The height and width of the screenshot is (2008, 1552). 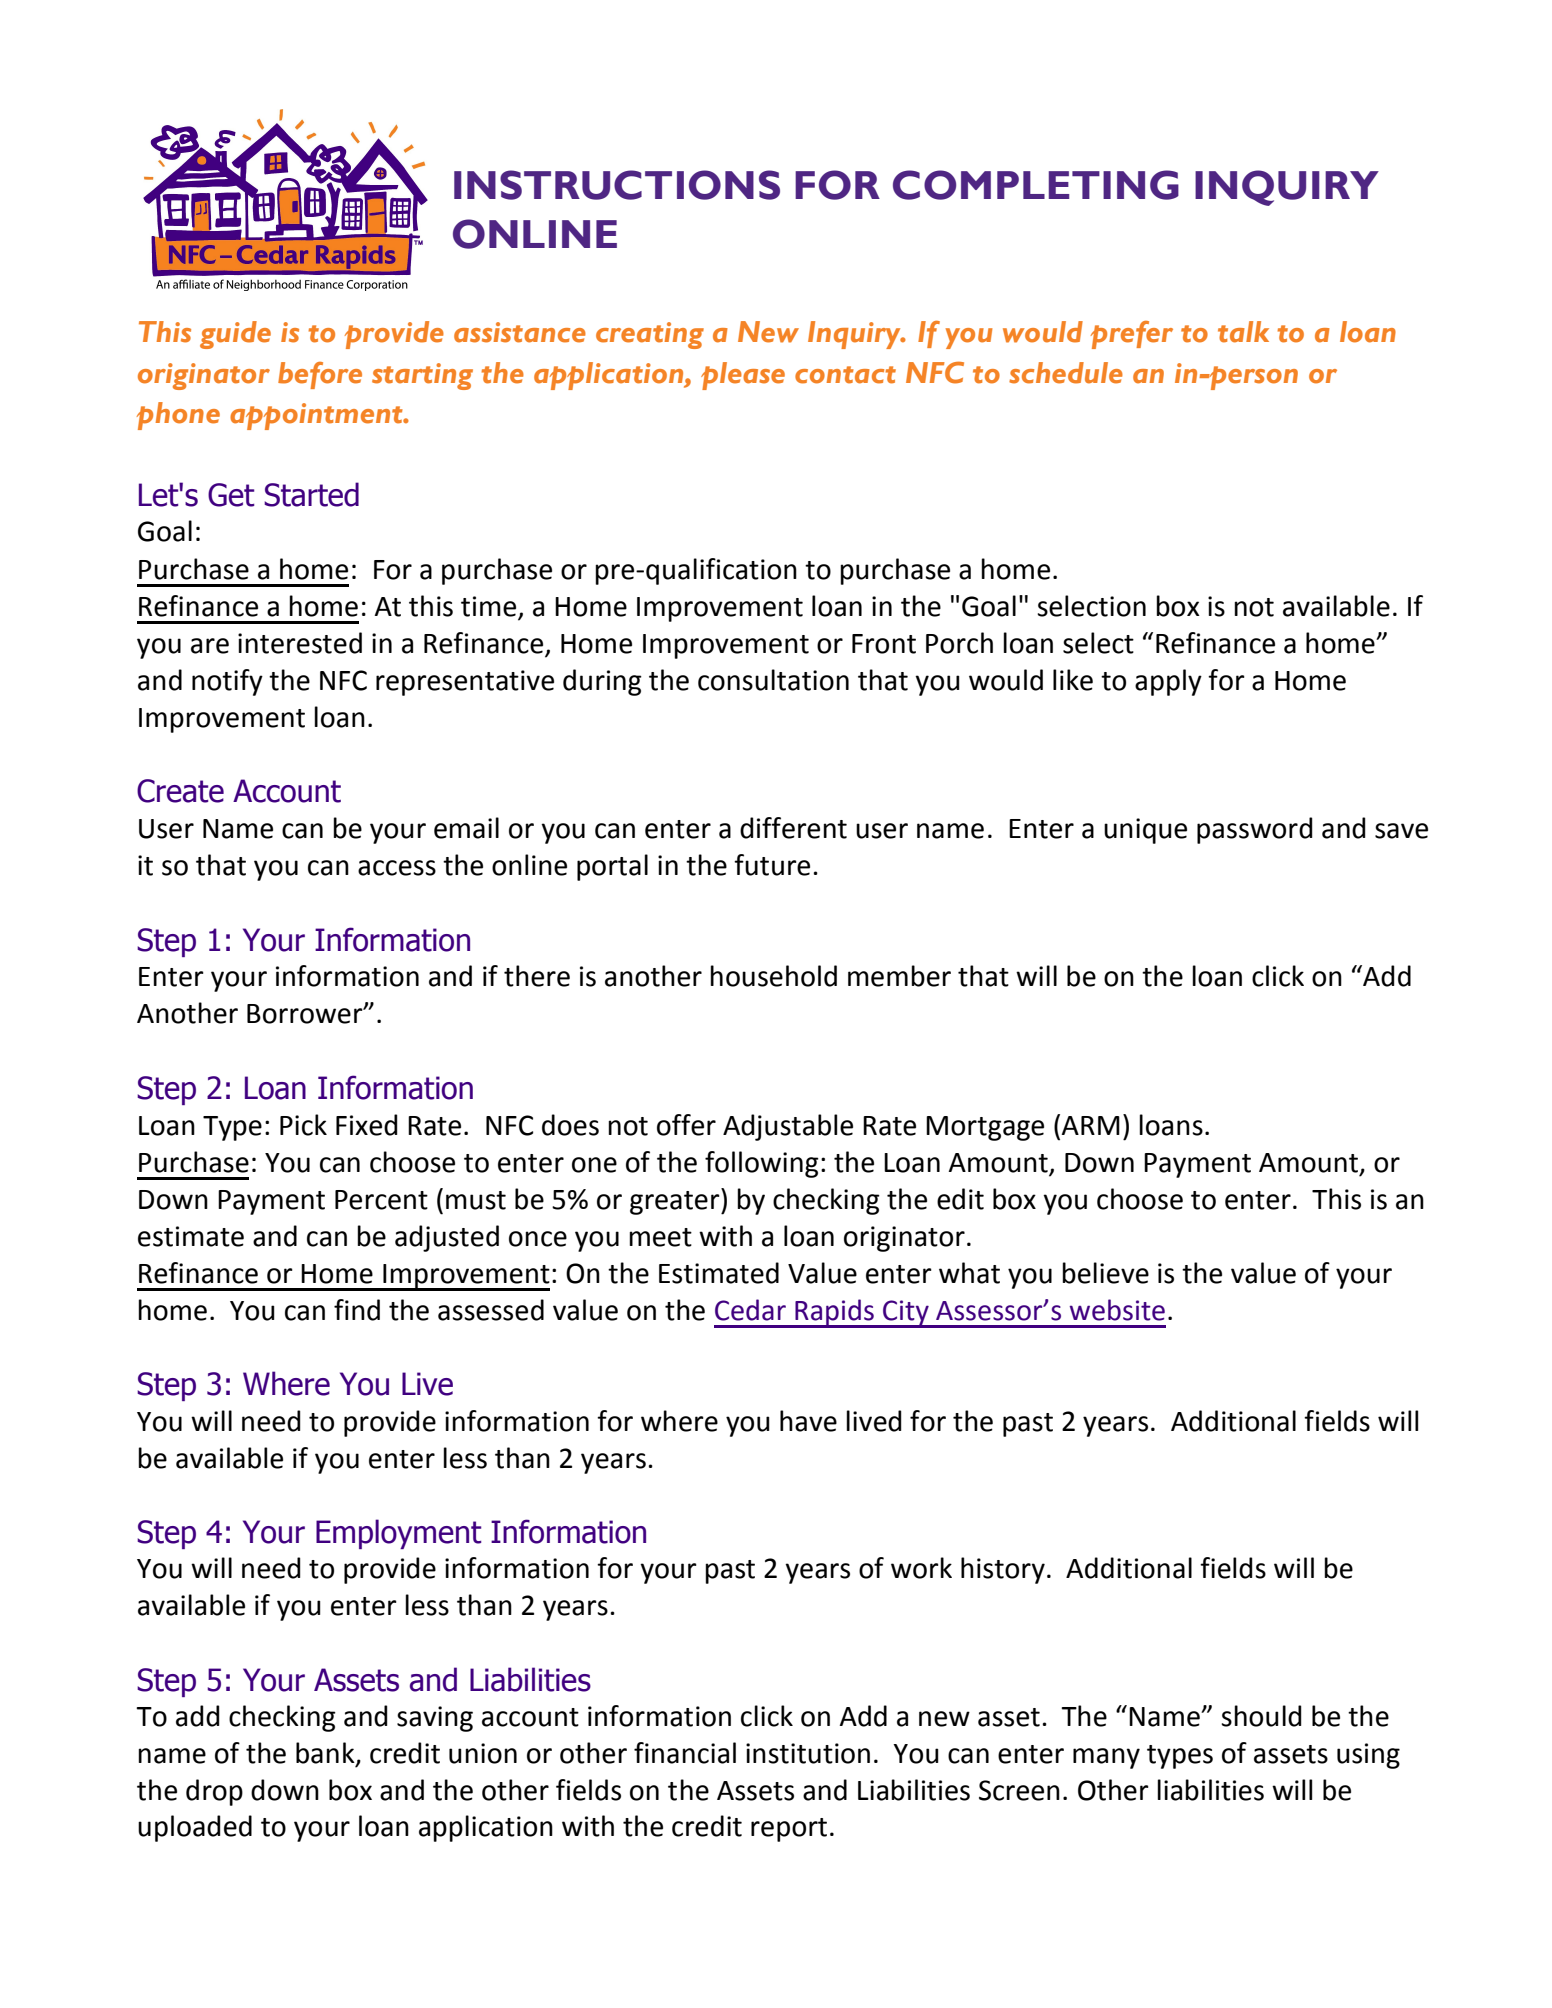 What do you see at coordinates (398, 1534) in the screenshot?
I see `Employment` at bounding box center [398, 1534].
